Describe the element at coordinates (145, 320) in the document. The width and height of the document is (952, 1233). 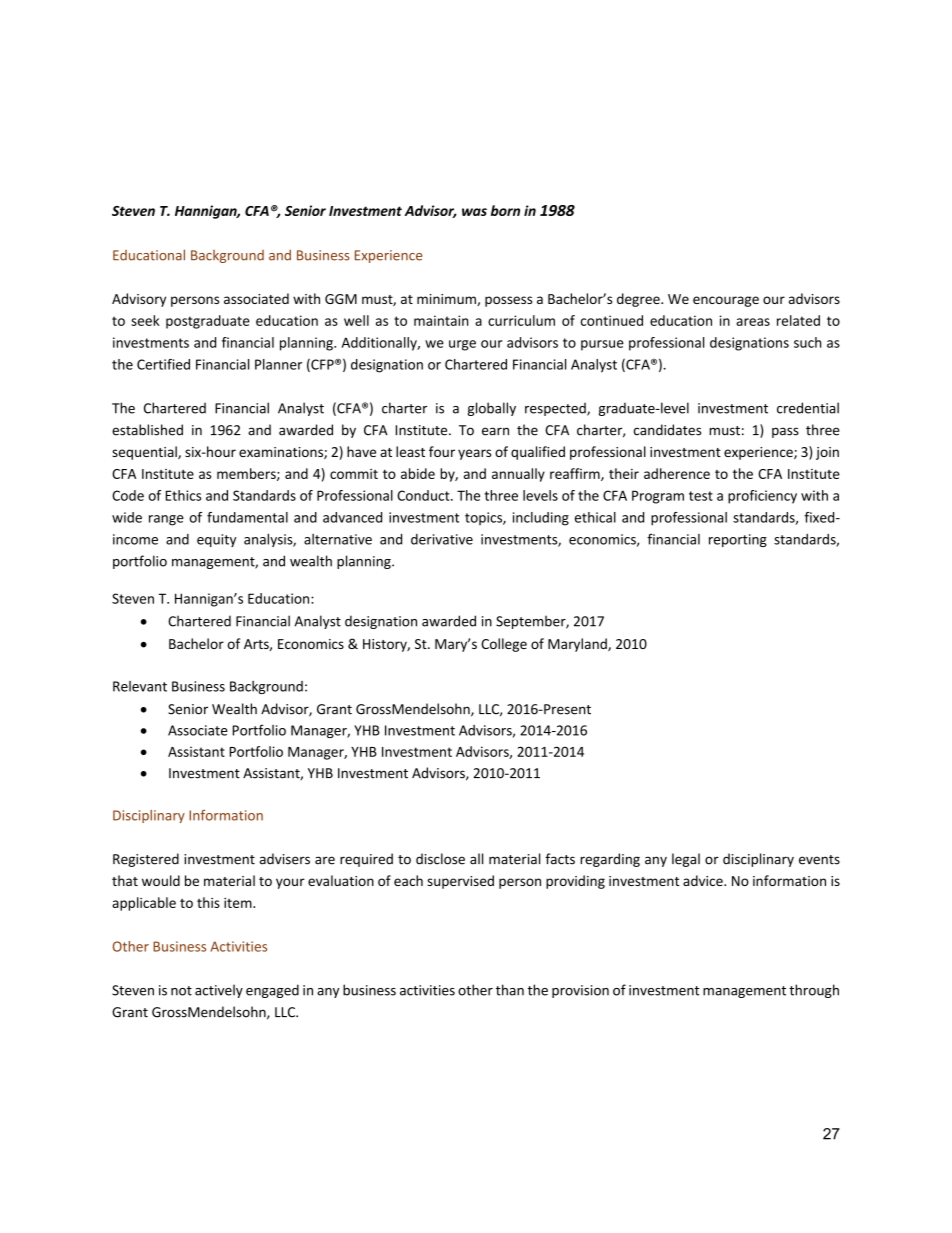
I see `seek` at that location.
